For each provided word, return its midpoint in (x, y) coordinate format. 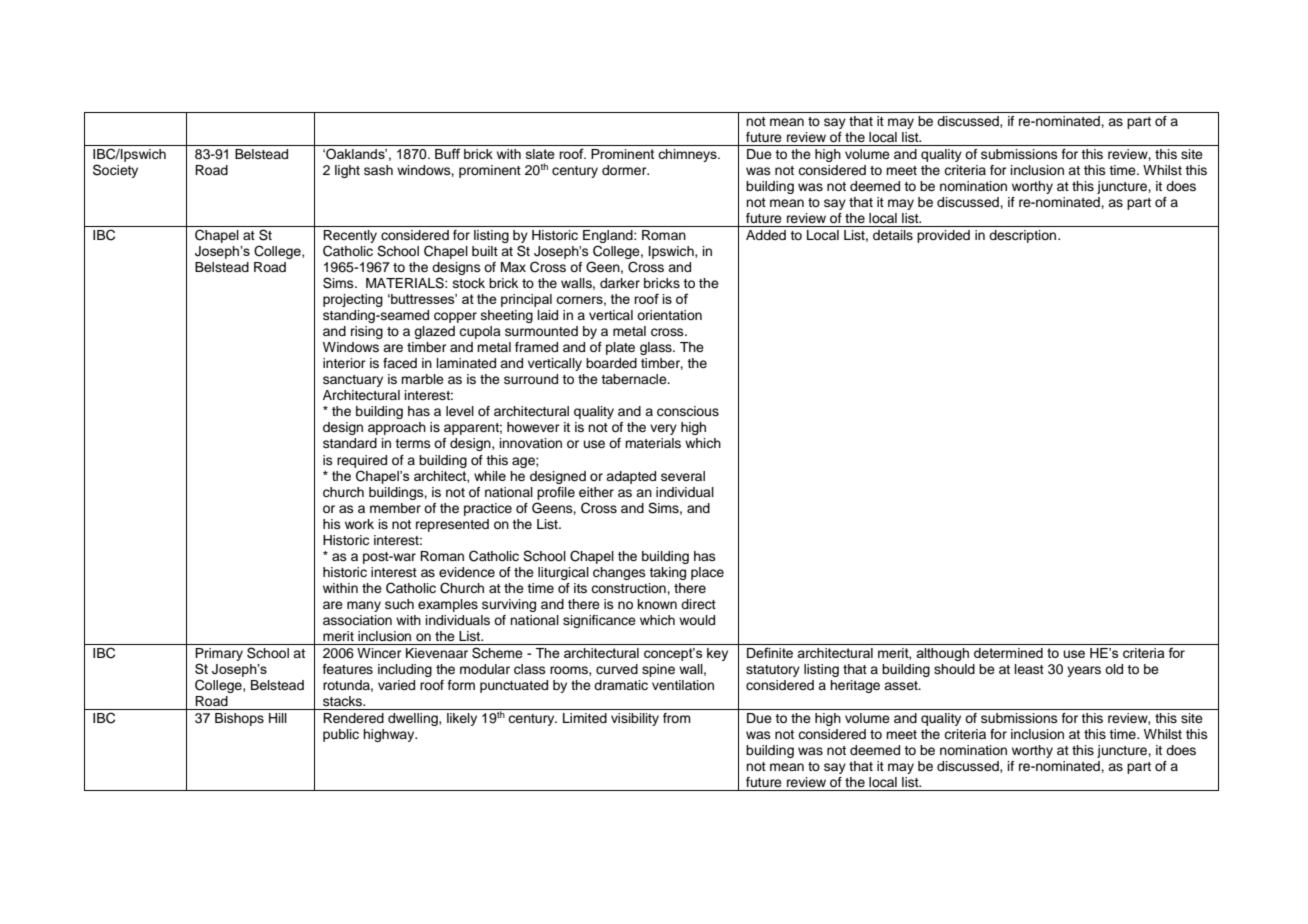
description (1024, 236)
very (663, 429)
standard (350, 443)
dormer (625, 170)
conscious (688, 411)
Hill (278, 718)
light (347, 171)
